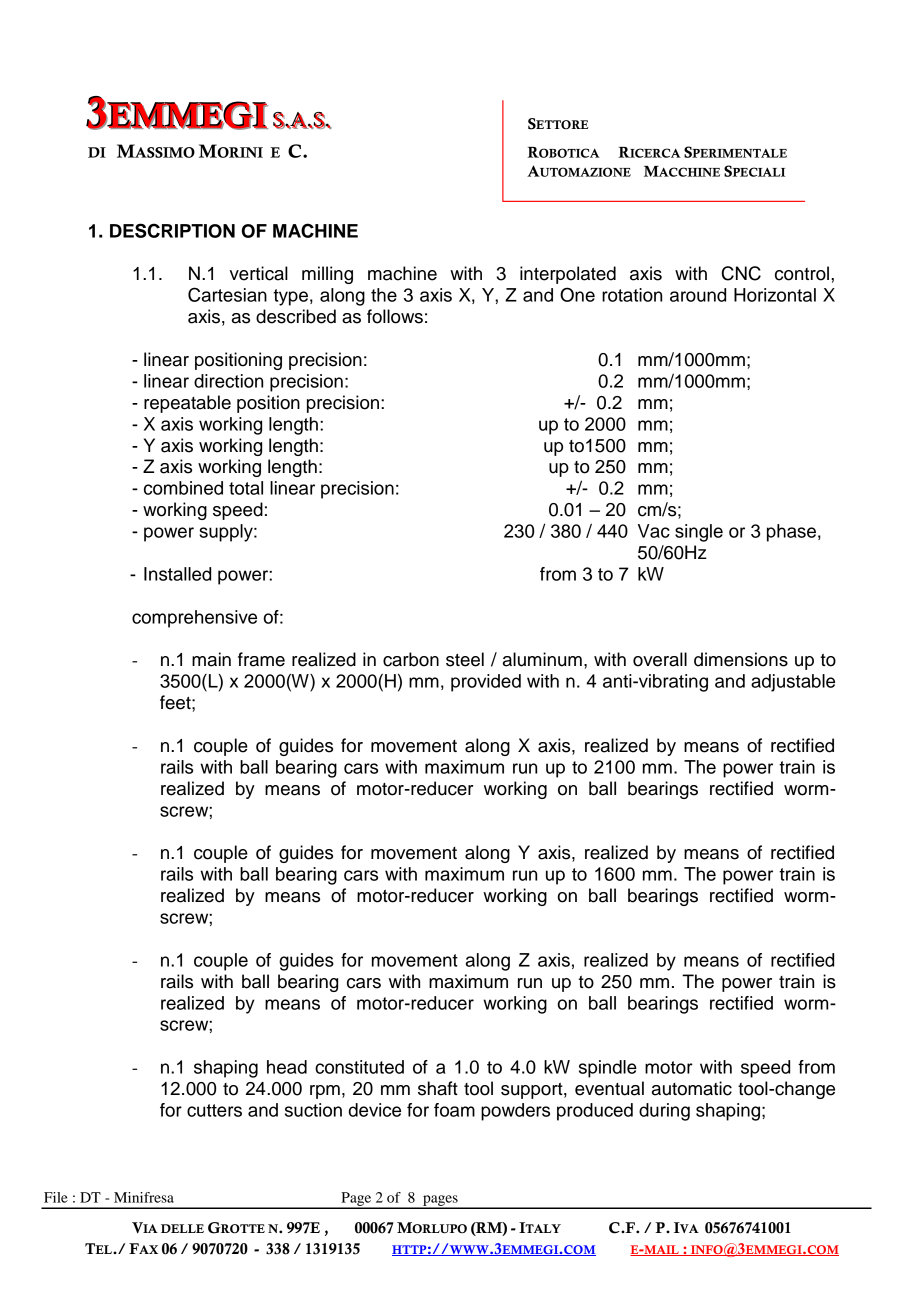 The width and height of the page is (924, 1308). What do you see at coordinates (182, 1228) in the page?
I see `DELLE` at bounding box center [182, 1228].
